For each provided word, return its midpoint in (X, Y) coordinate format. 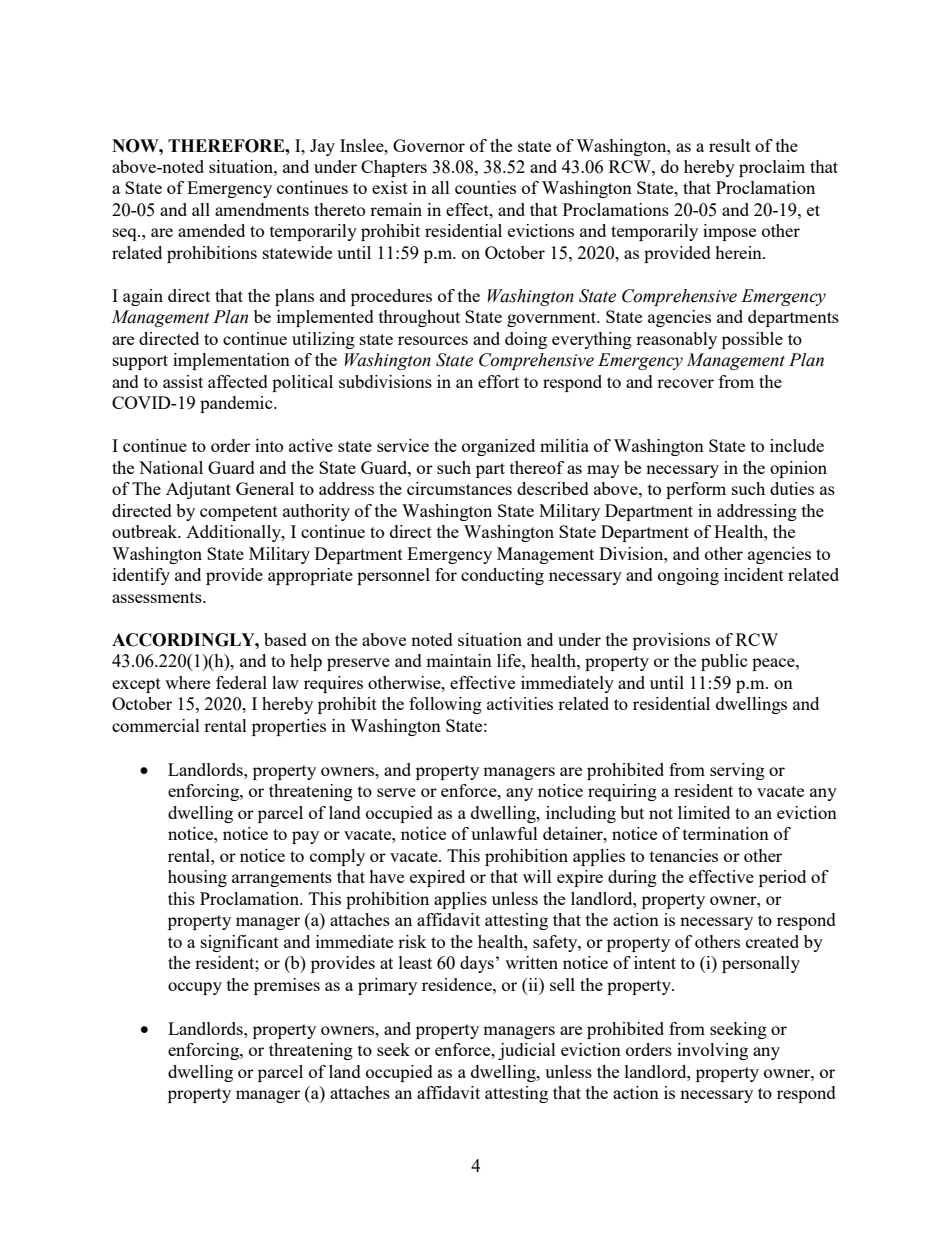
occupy (195, 988)
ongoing (688, 576)
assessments (158, 597)
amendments (262, 209)
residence (458, 984)
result (730, 145)
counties (485, 187)
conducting (502, 576)
